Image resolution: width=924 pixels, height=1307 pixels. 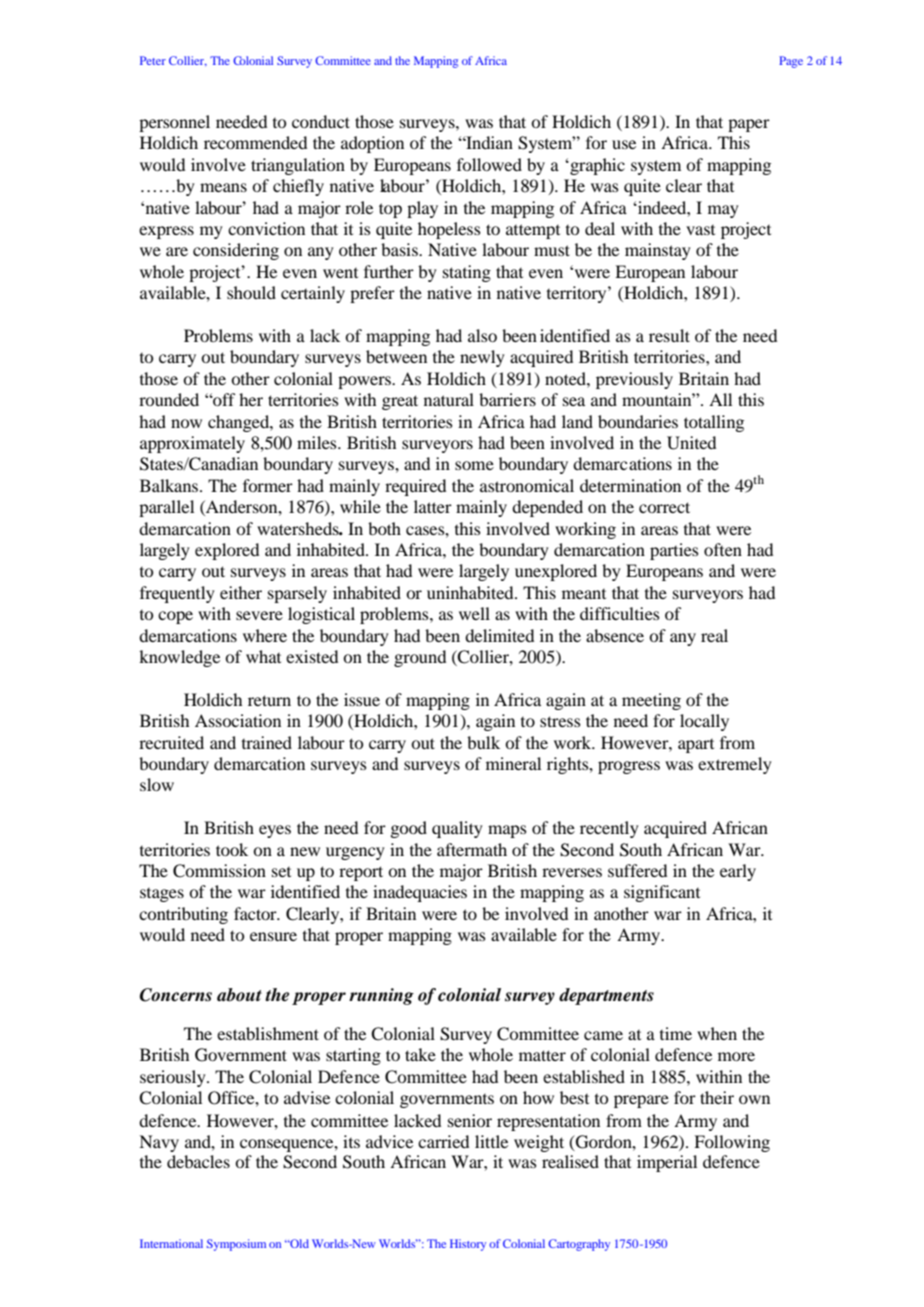 What do you see at coordinates (268, 485) in the screenshot?
I see `former` at bounding box center [268, 485].
